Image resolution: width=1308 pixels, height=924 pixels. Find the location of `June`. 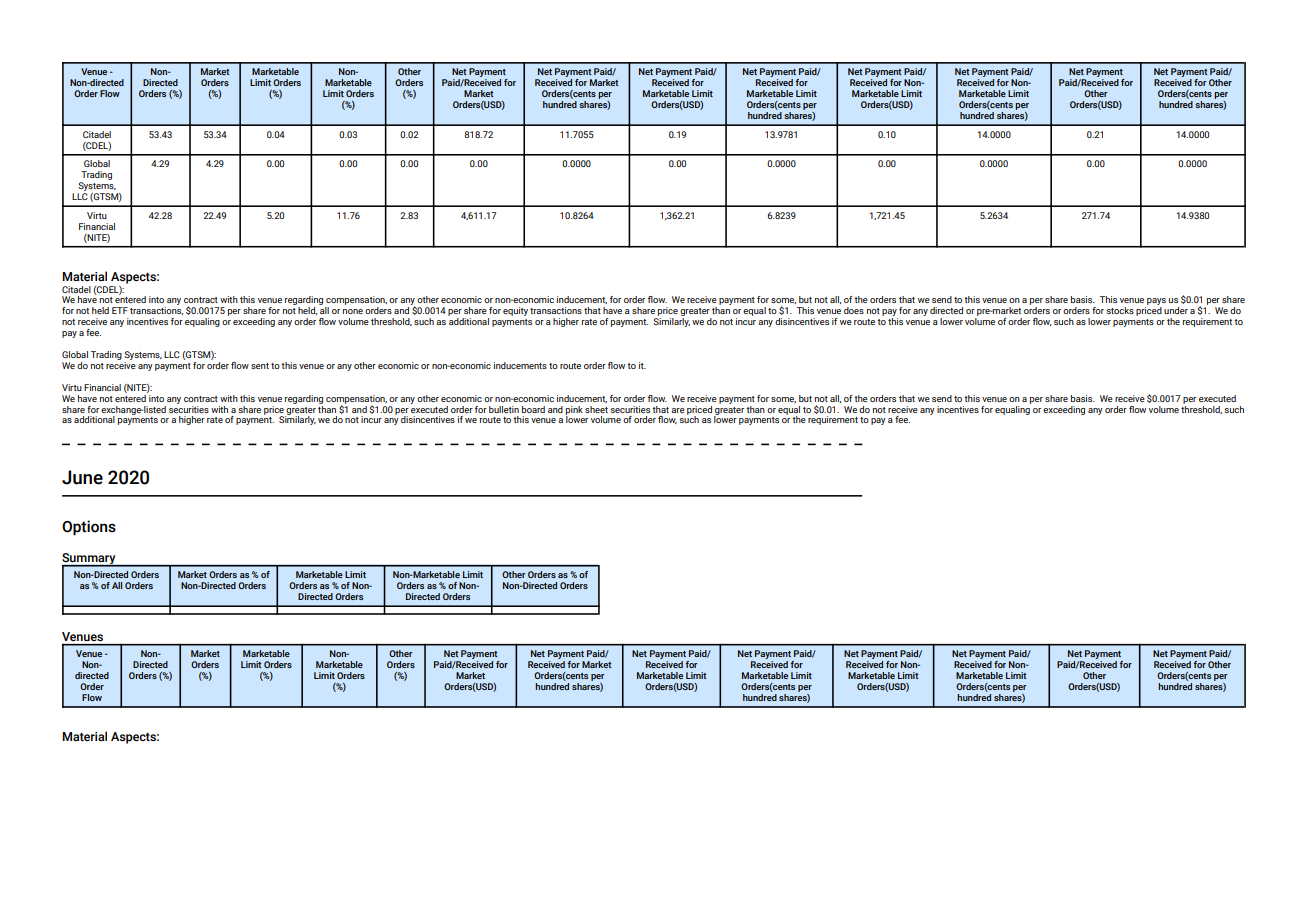

June is located at coordinates (82, 477).
